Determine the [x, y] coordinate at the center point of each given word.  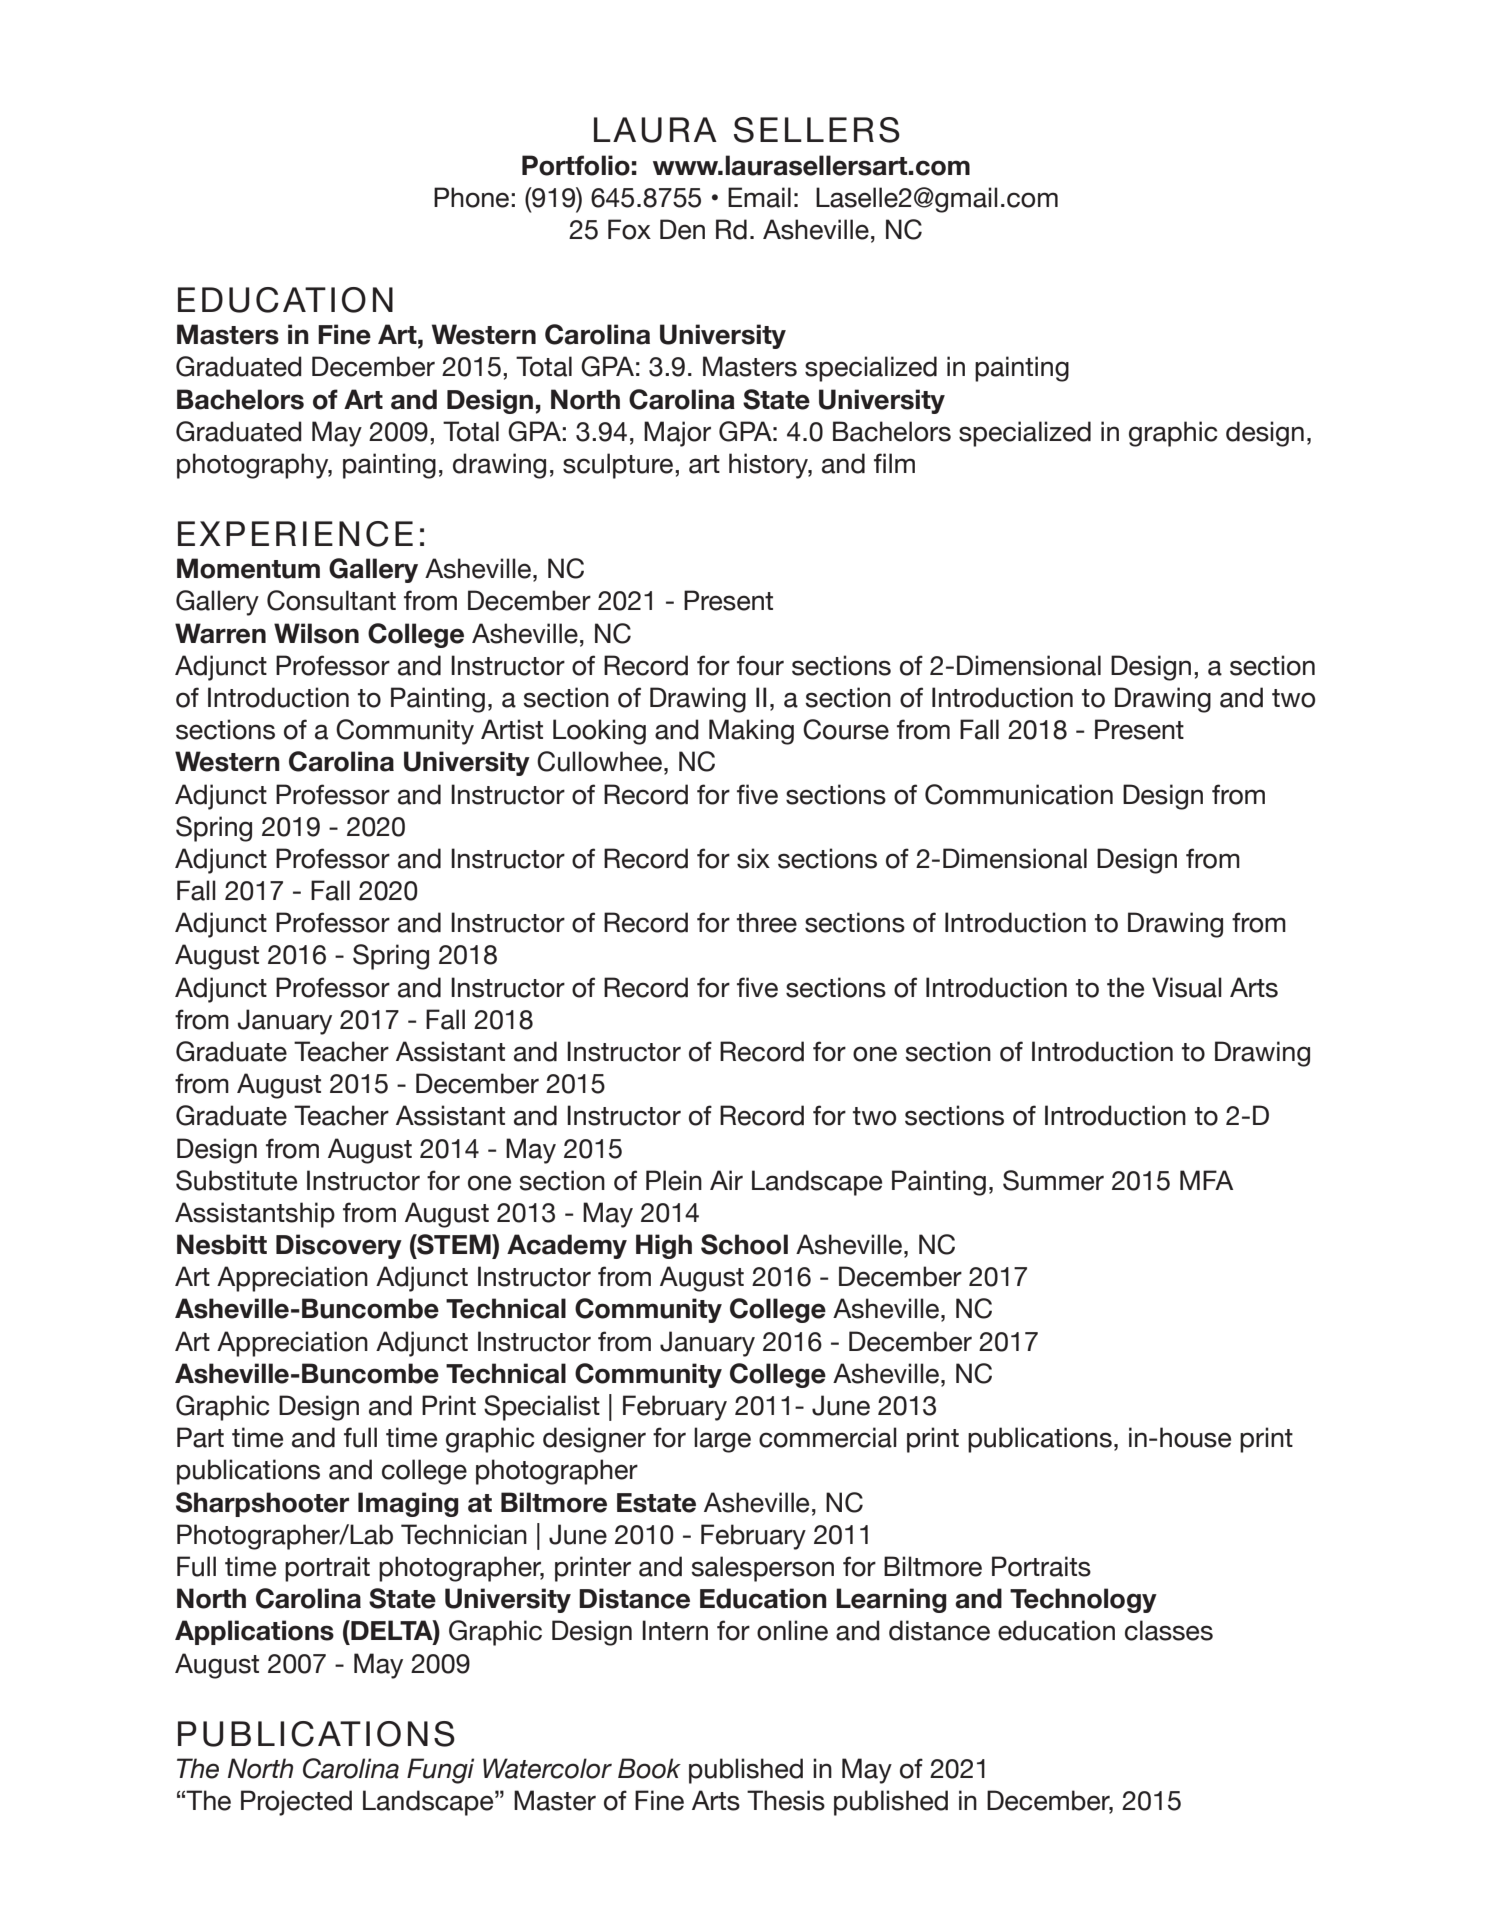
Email [759, 197]
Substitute [236, 1180]
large [722, 1440]
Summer [1053, 1180]
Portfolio [576, 165]
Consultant [331, 600]
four [760, 665]
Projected [296, 1803]
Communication [1019, 794]
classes [1169, 1630]
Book [649, 1768]
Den [682, 229]
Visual [1187, 987]
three [767, 922]
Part [200, 1437]
